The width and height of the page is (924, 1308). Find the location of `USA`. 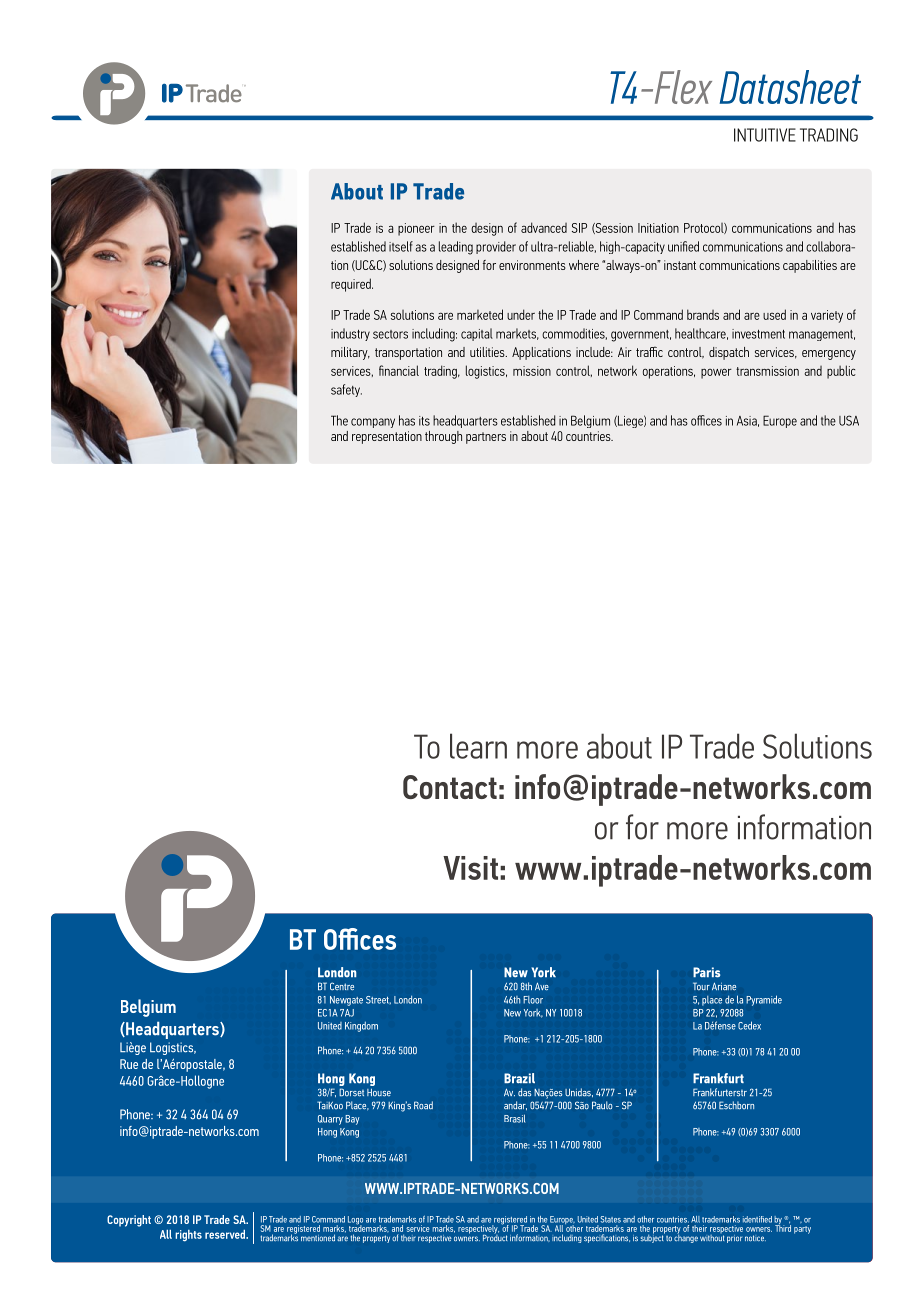

USA is located at coordinates (849, 420).
